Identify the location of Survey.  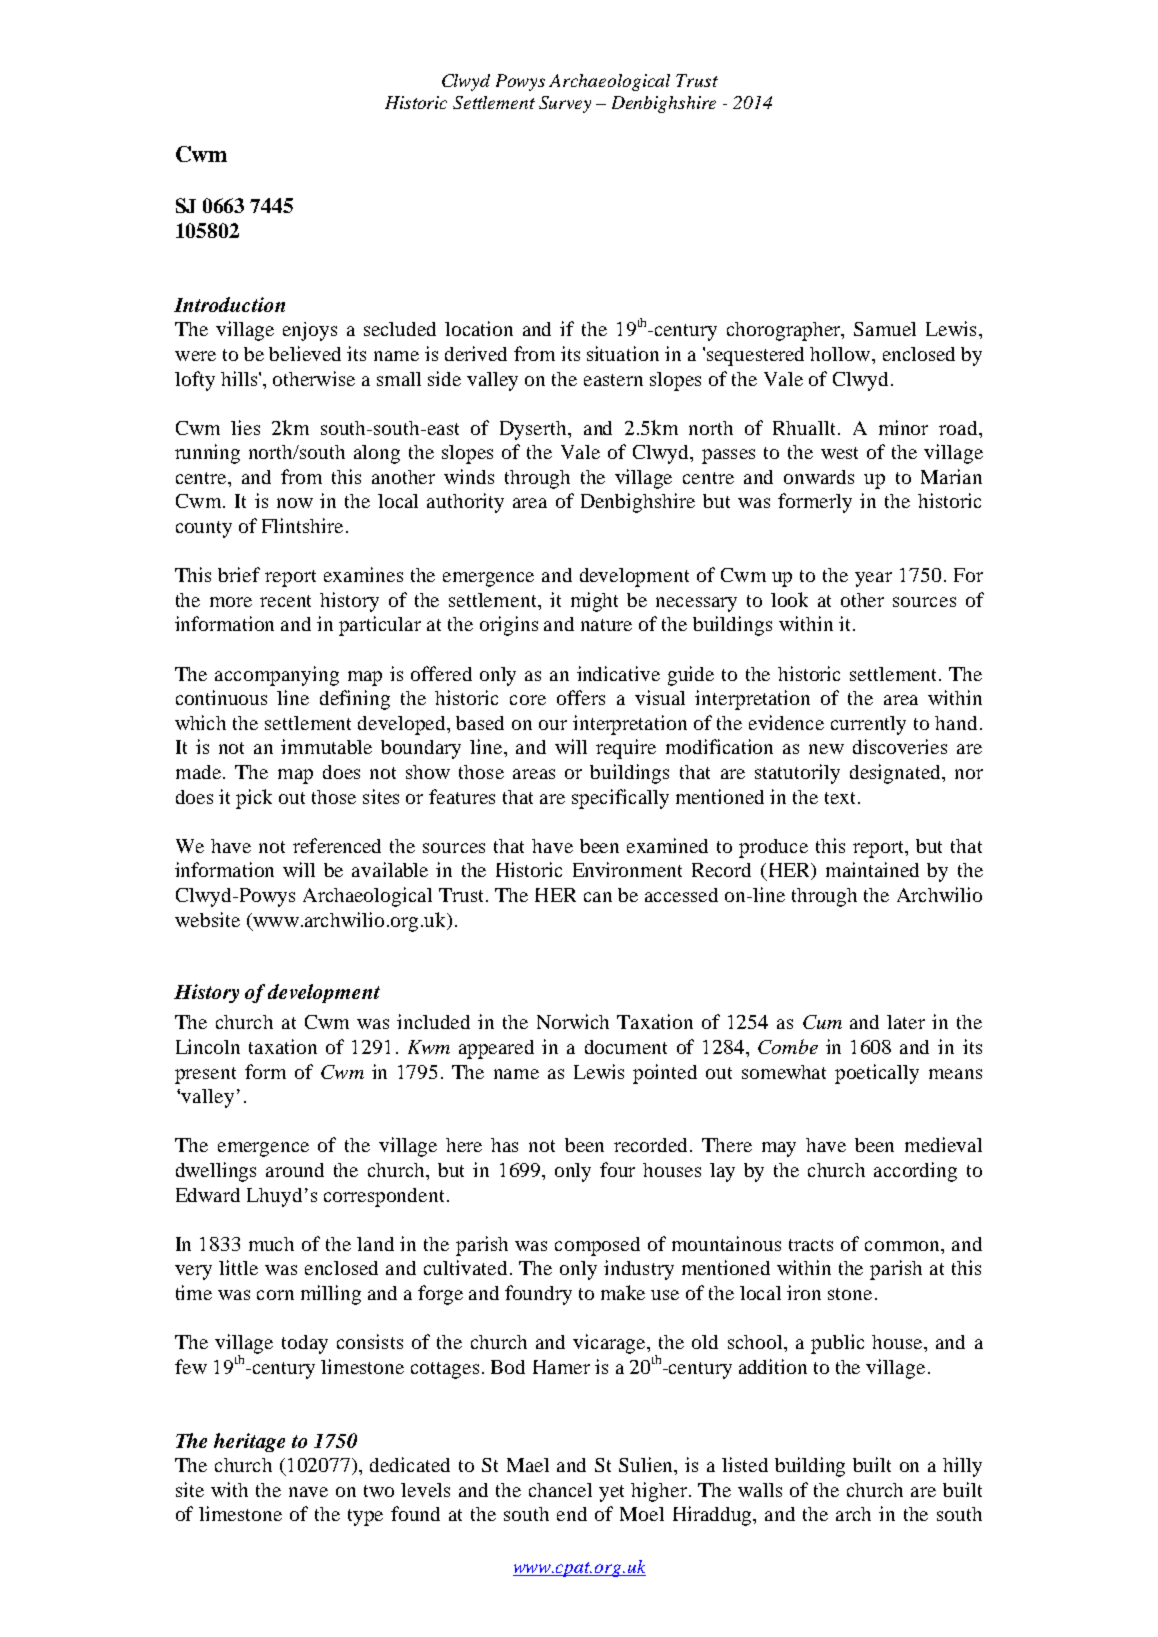
(565, 104).
